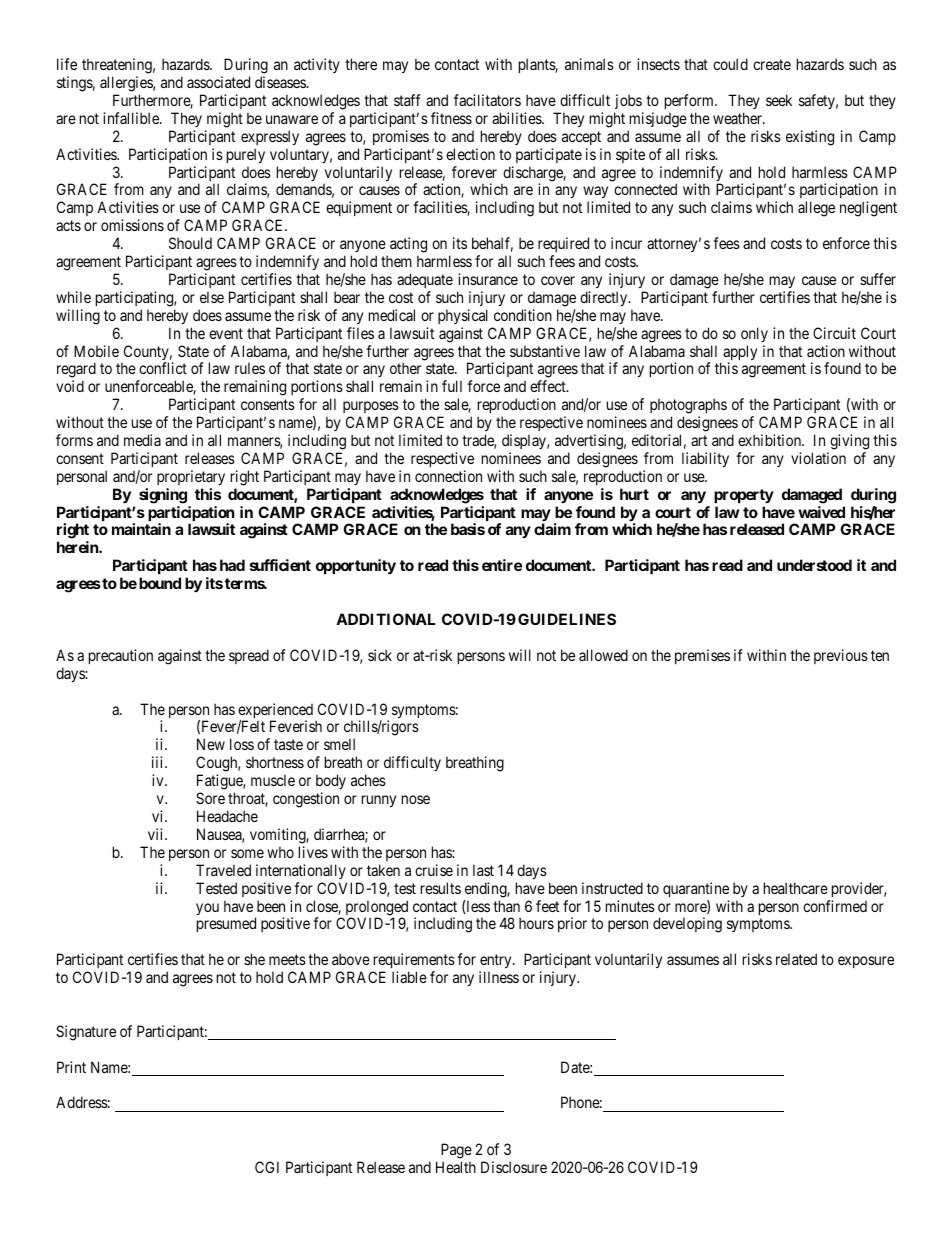 This page has height=1233, width=952. What do you see at coordinates (132, 118) in the page?
I see `infallible` at bounding box center [132, 118].
